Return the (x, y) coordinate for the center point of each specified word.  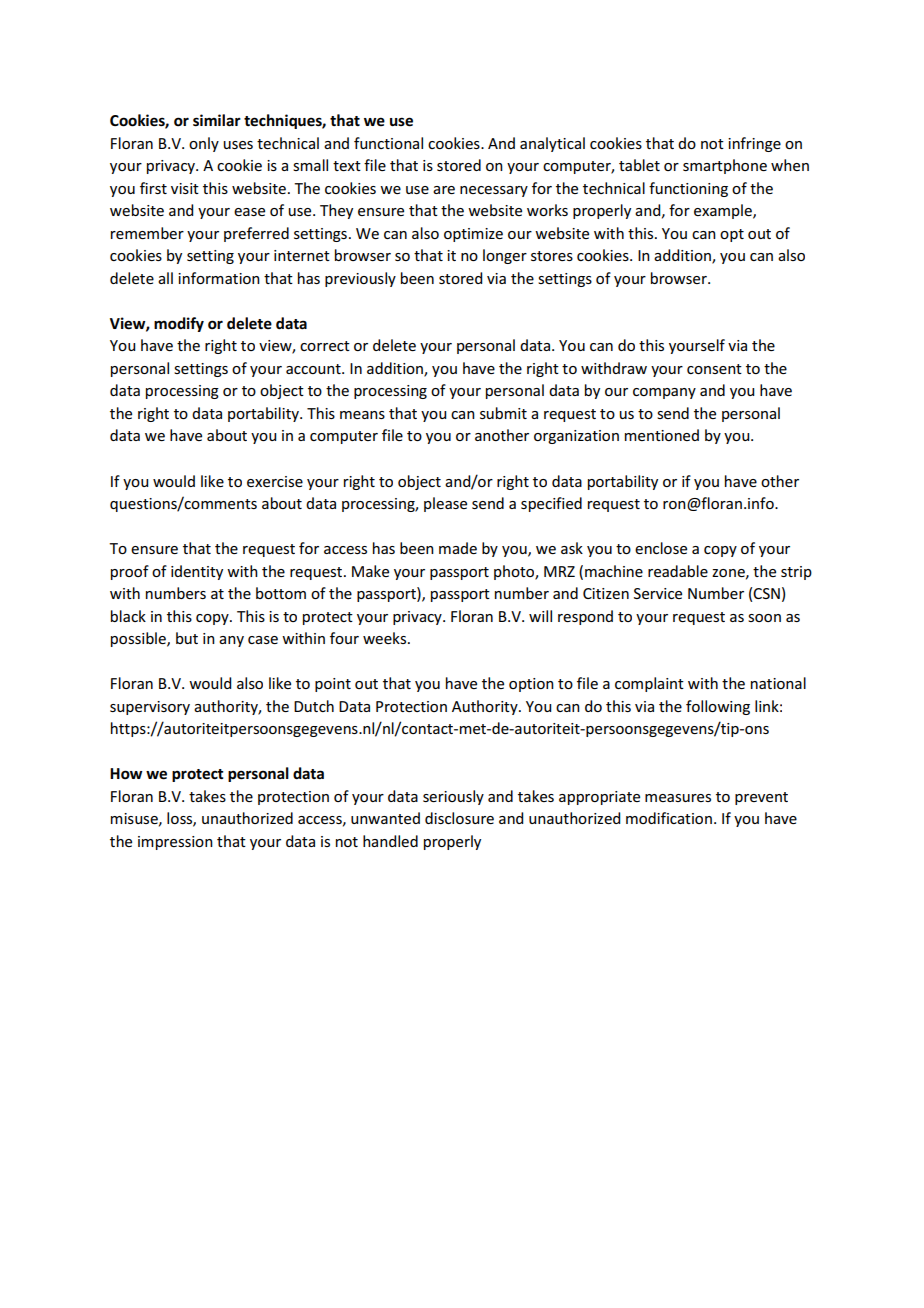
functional (388, 143)
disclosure (459, 818)
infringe (754, 144)
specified (551, 504)
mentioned (662, 435)
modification (669, 818)
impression (175, 843)
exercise (275, 481)
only (204, 144)
